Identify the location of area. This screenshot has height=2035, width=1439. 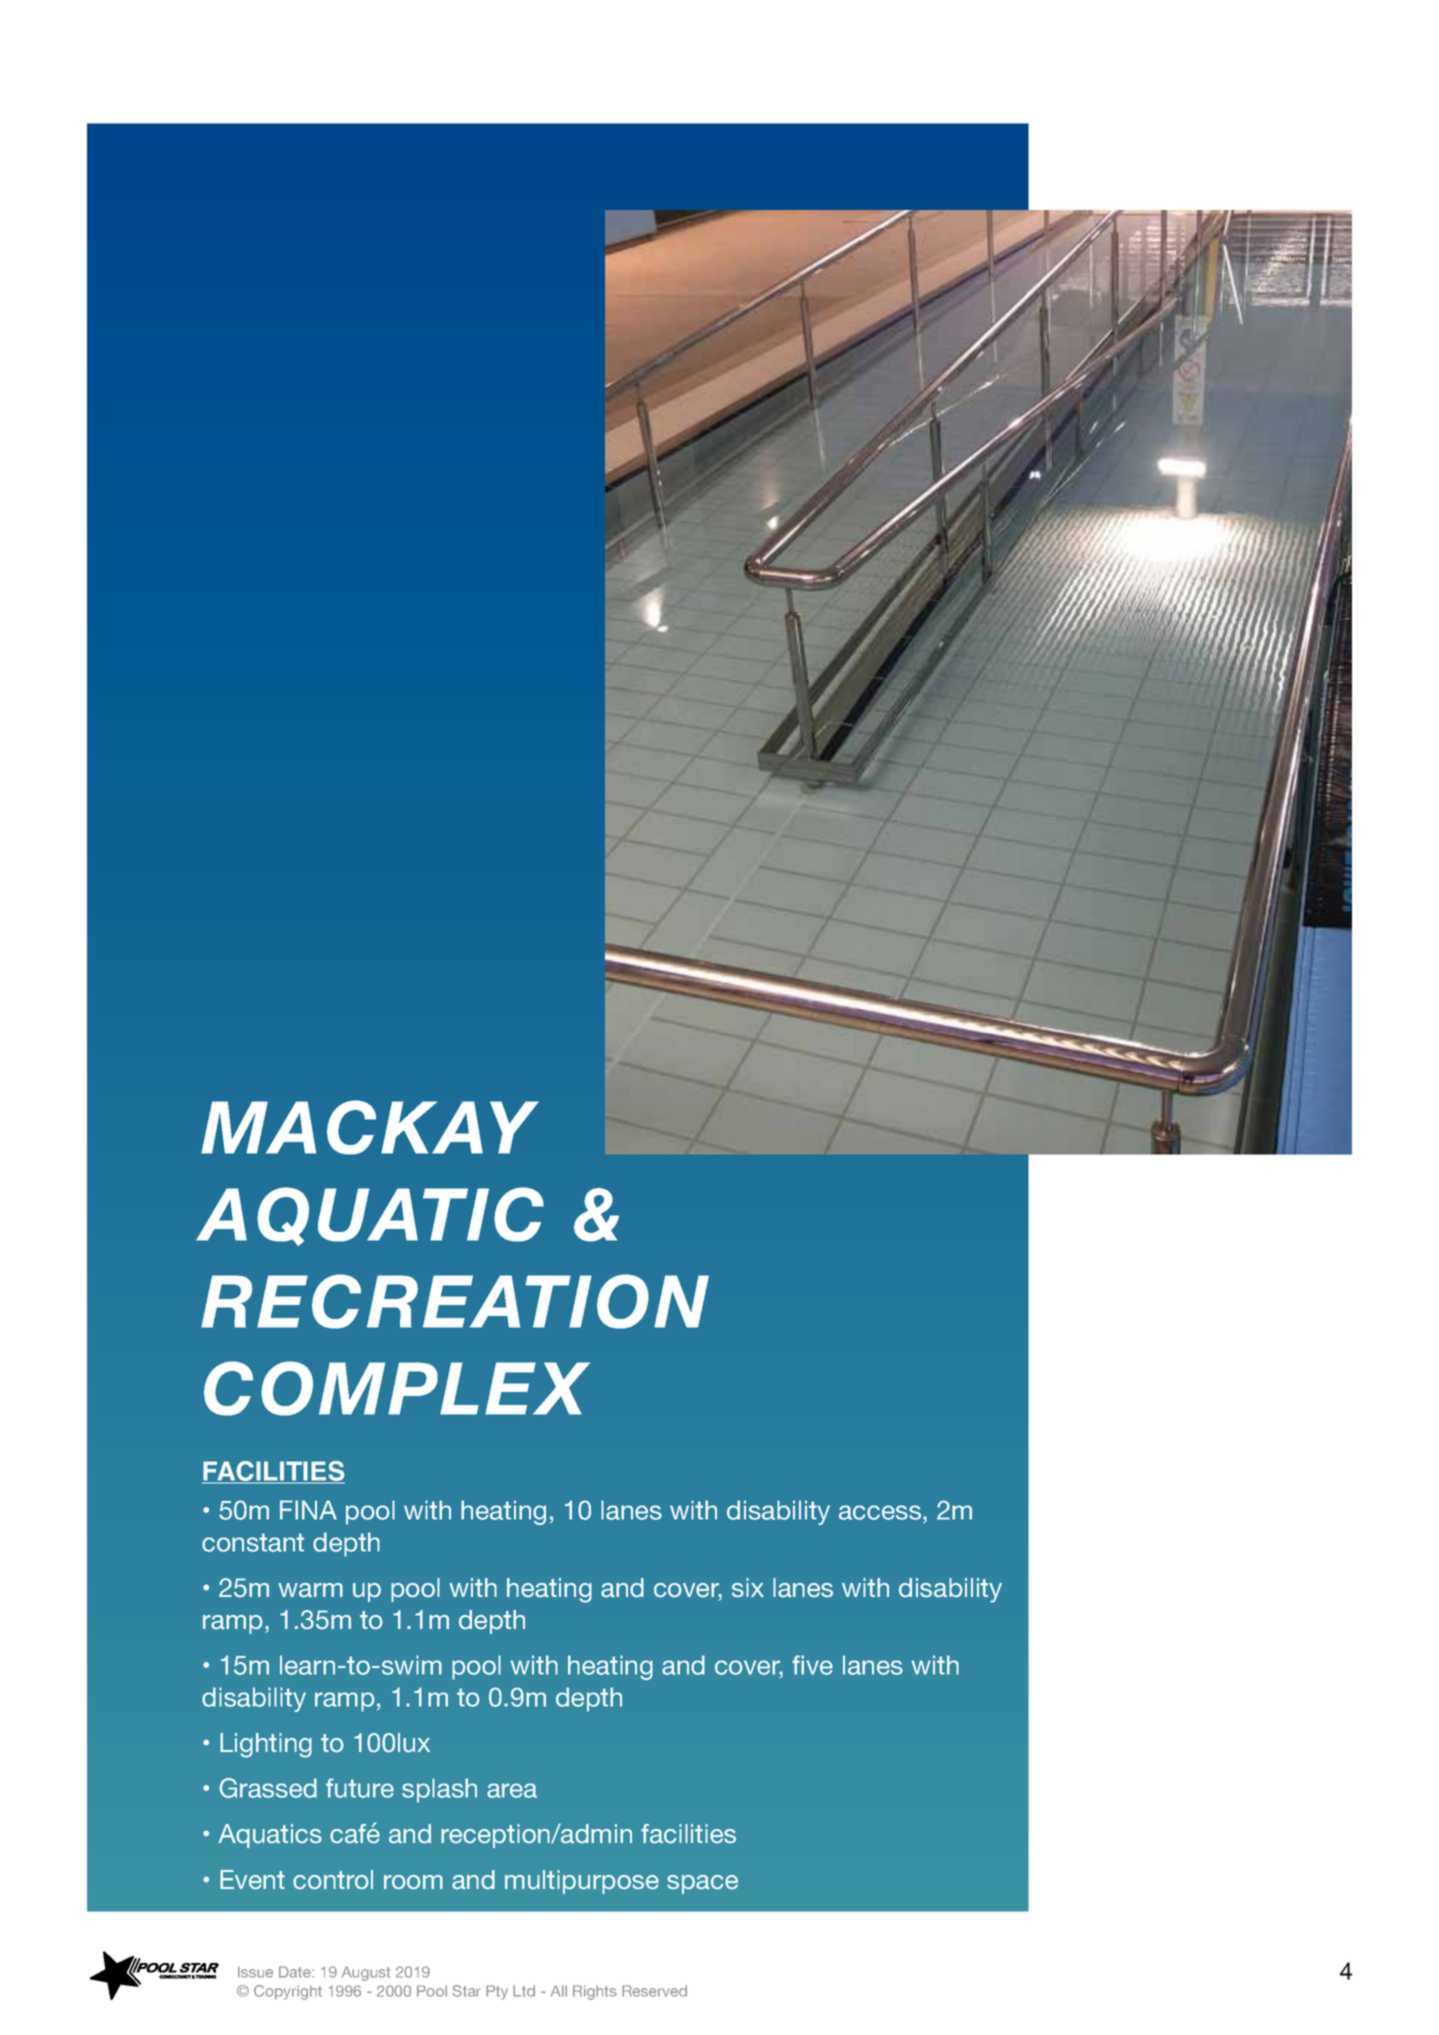
(512, 1790).
